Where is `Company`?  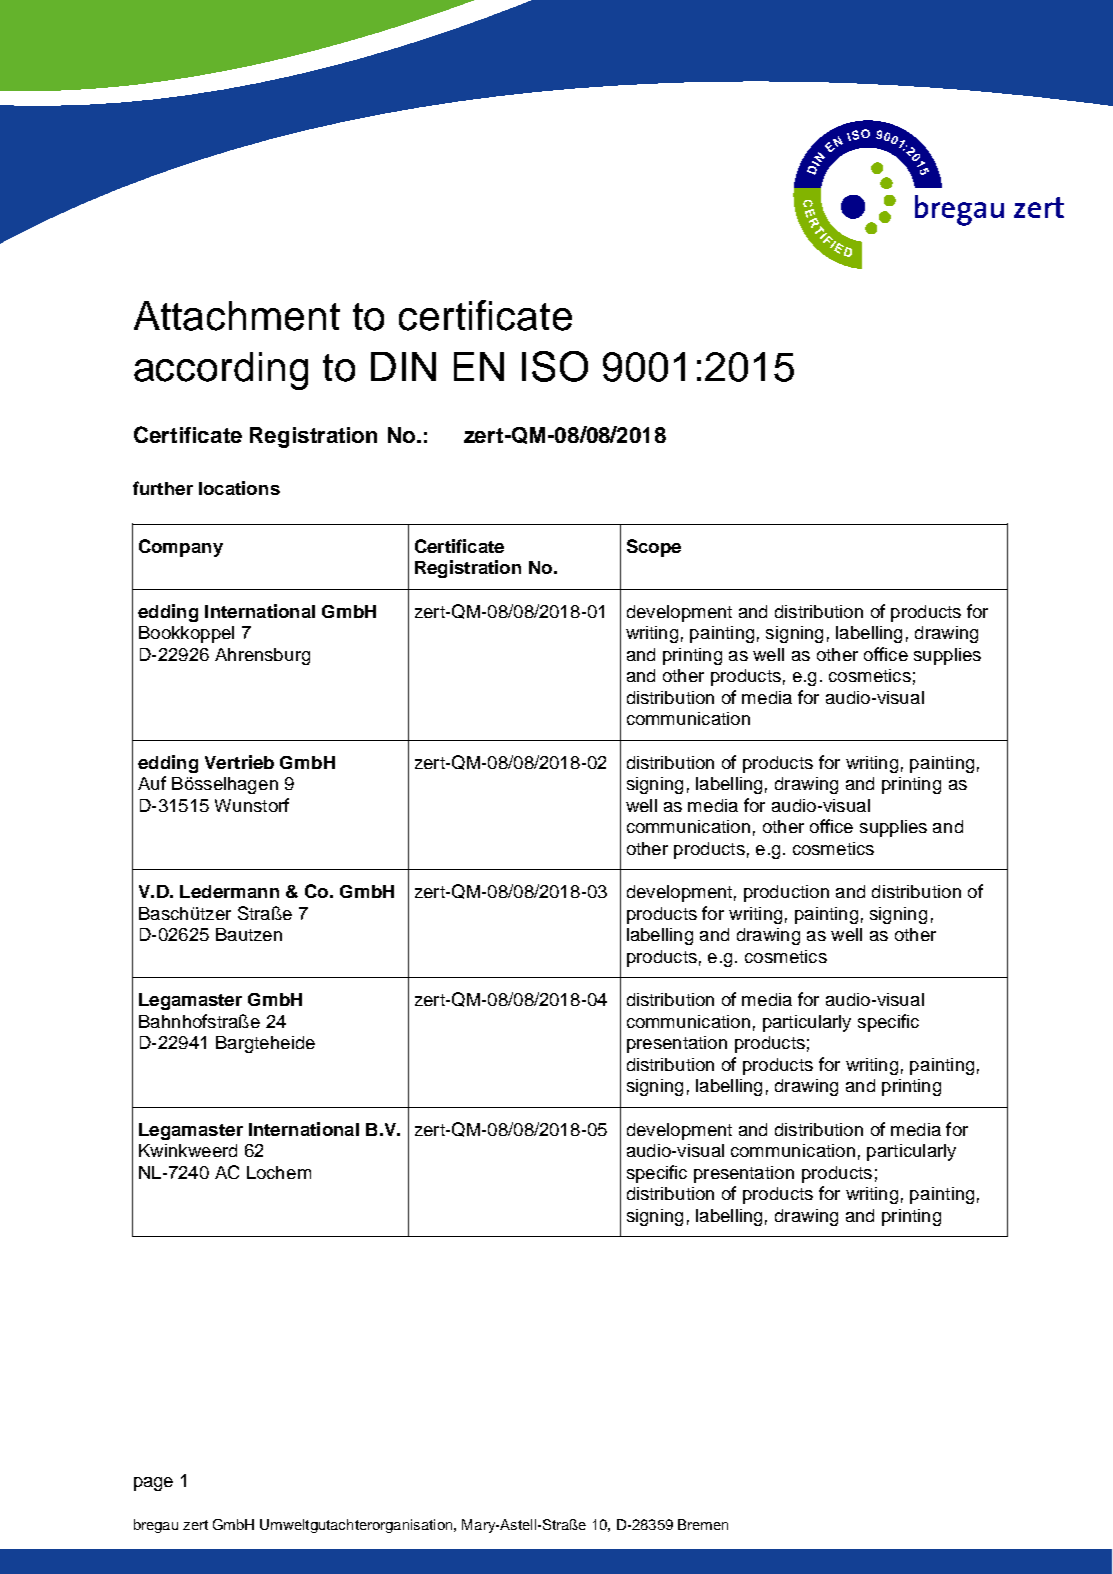 Company is located at coordinates (181, 548).
